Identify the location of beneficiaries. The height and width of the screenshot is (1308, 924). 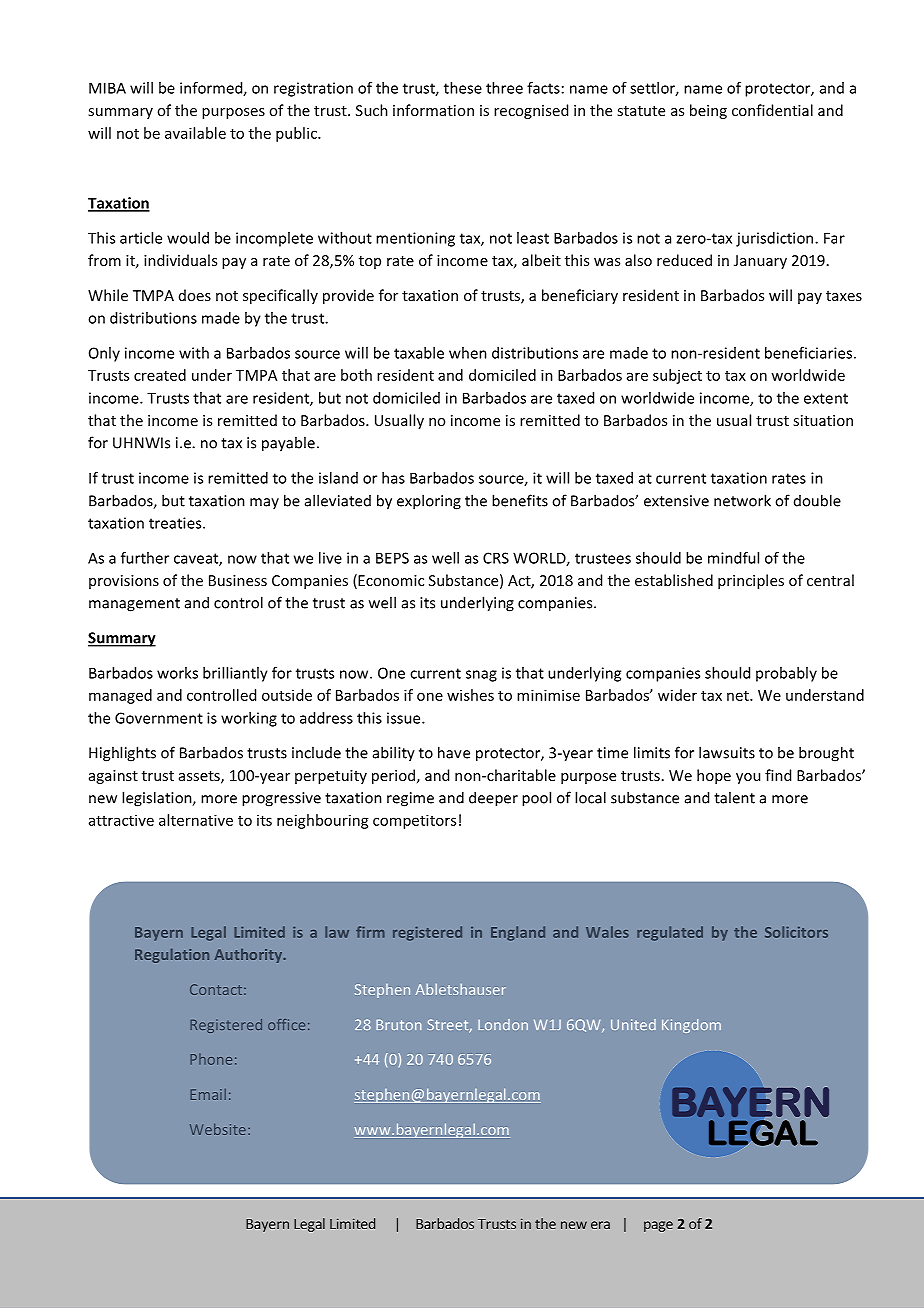
(808, 353).
